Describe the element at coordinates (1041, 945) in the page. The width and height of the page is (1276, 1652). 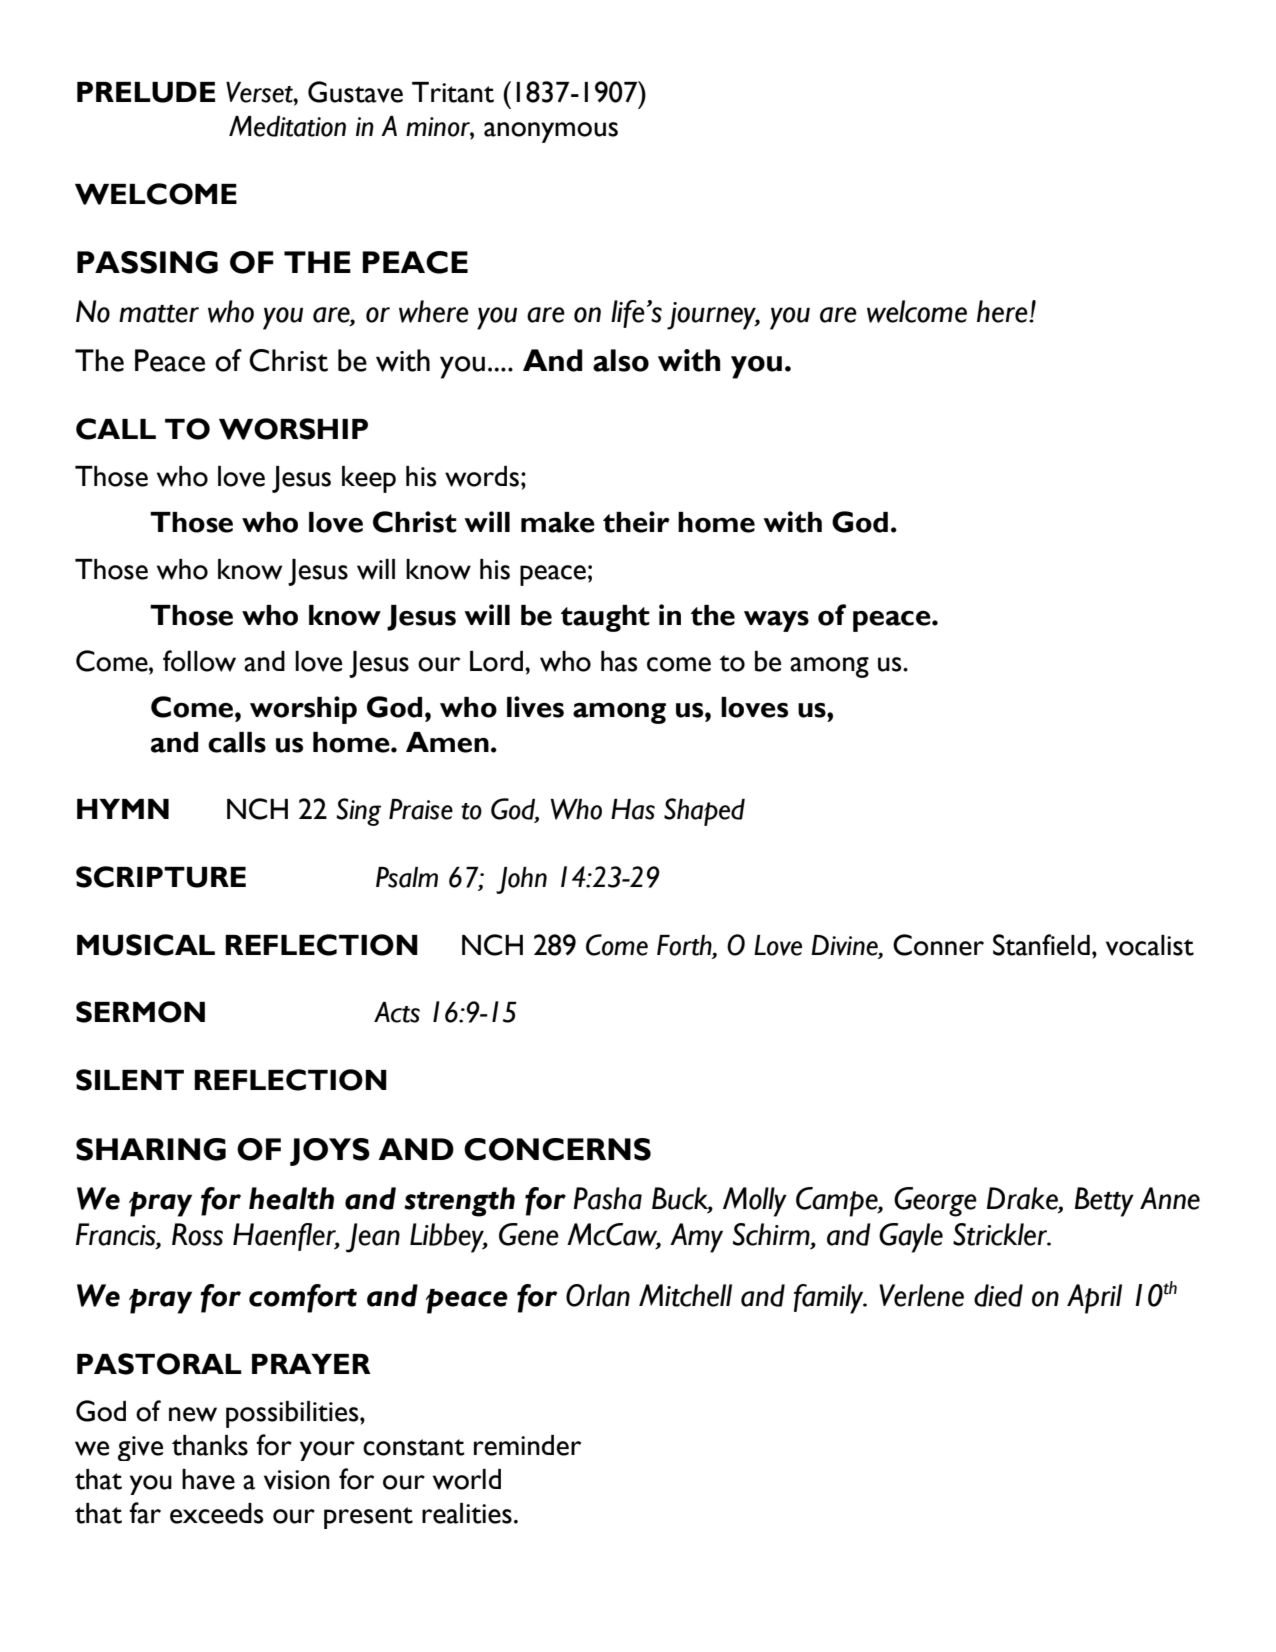
I see `Stanfield` at that location.
